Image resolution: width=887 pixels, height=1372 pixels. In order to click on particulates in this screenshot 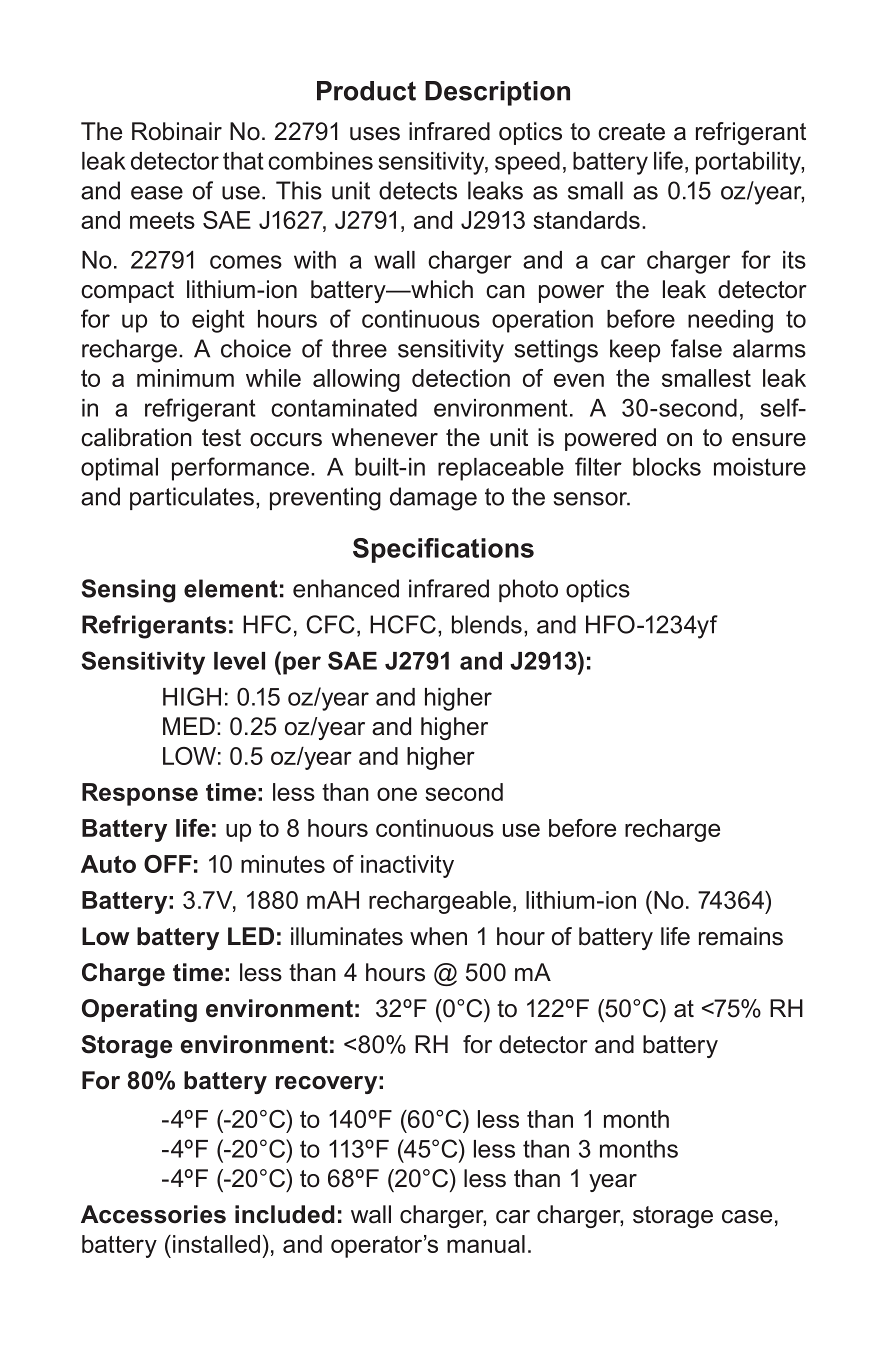, I will do `click(192, 498)`.
